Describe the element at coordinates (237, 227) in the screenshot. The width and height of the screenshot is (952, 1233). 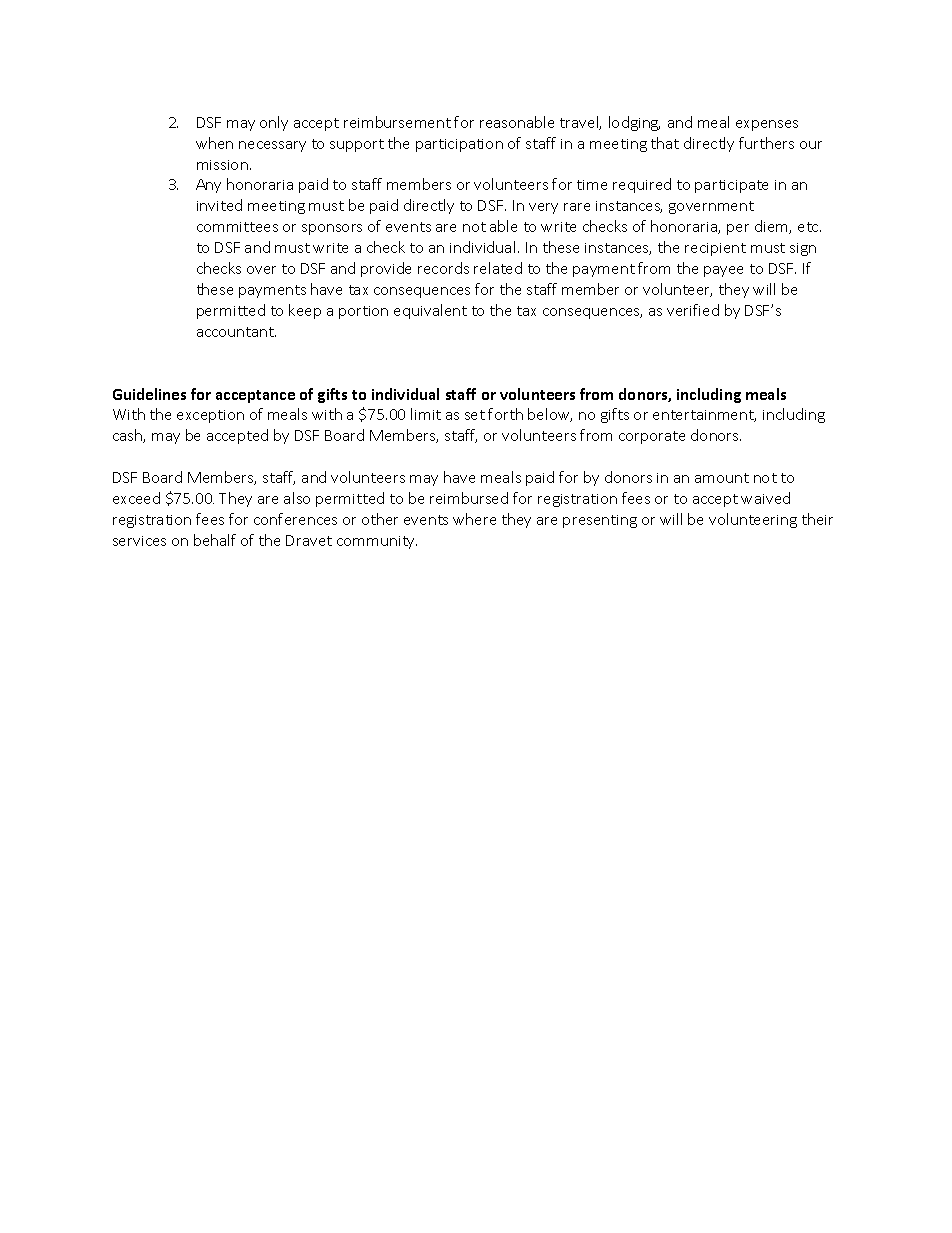
I see `committees` at that location.
